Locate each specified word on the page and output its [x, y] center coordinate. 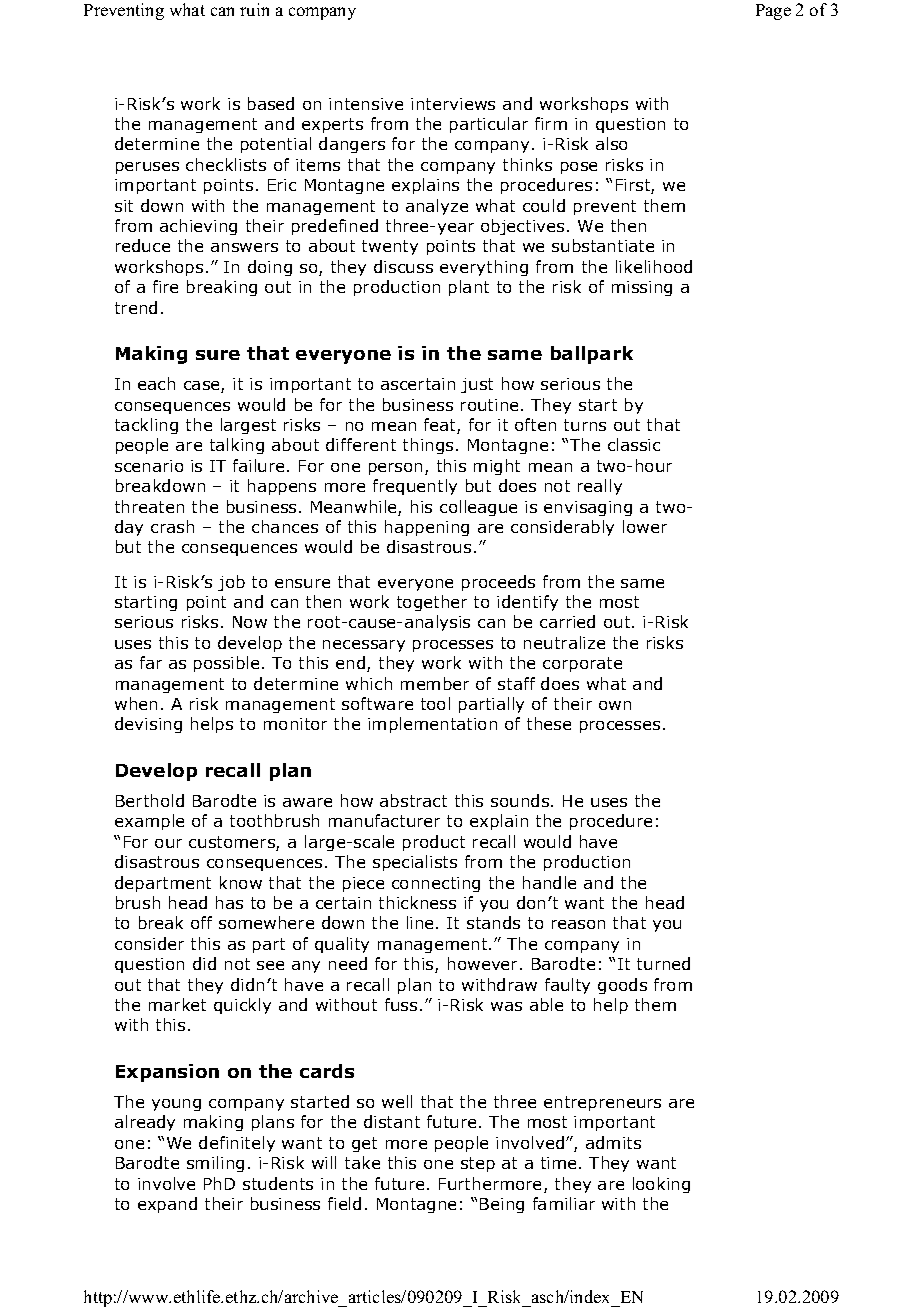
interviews [453, 104]
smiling [215, 1164]
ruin [254, 9]
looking [661, 1185]
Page [773, 12]
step [478, 1164]
